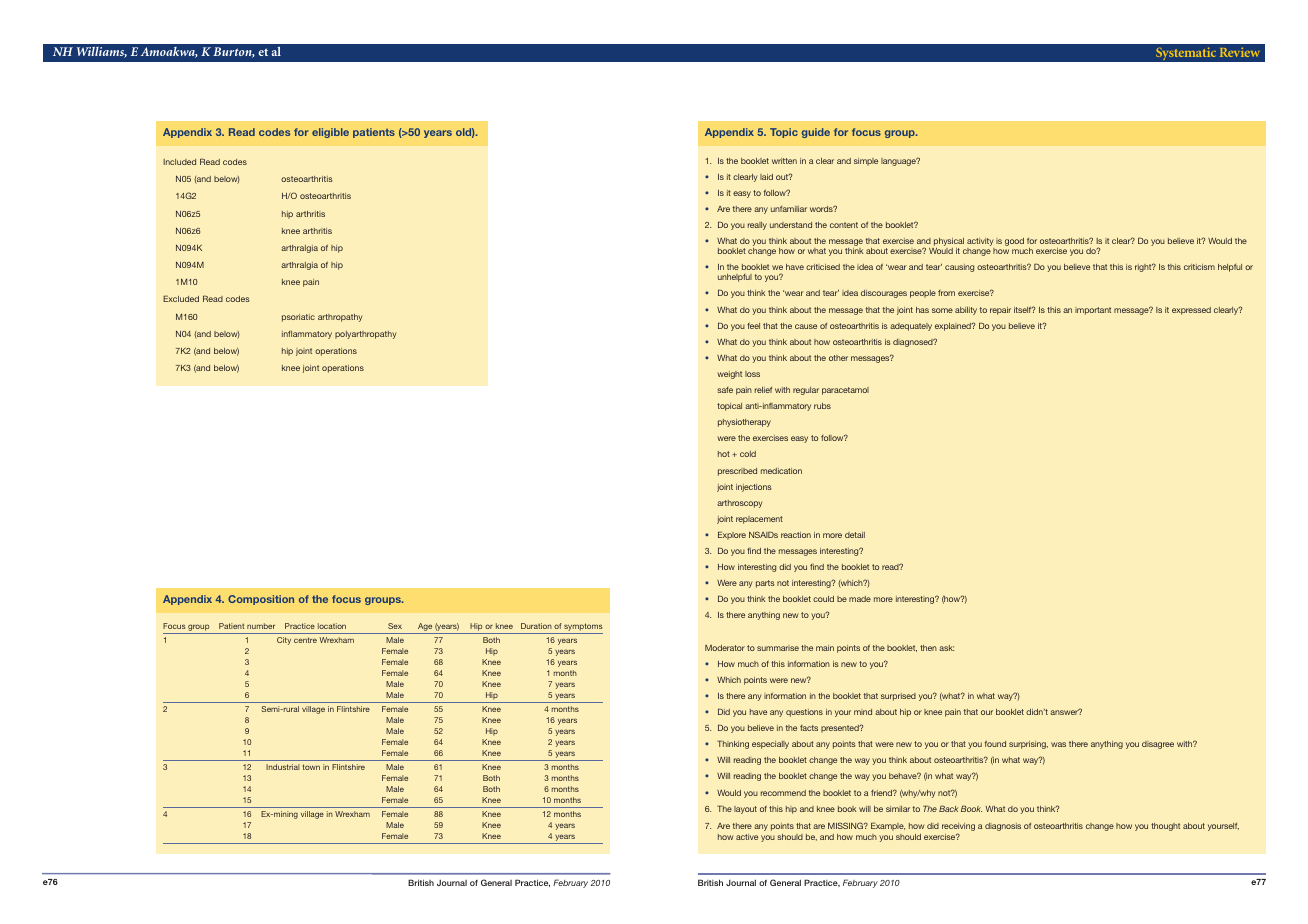 The width and height of the screenshot is (1308, 924). I want to click on ask, so click(946, 648).
